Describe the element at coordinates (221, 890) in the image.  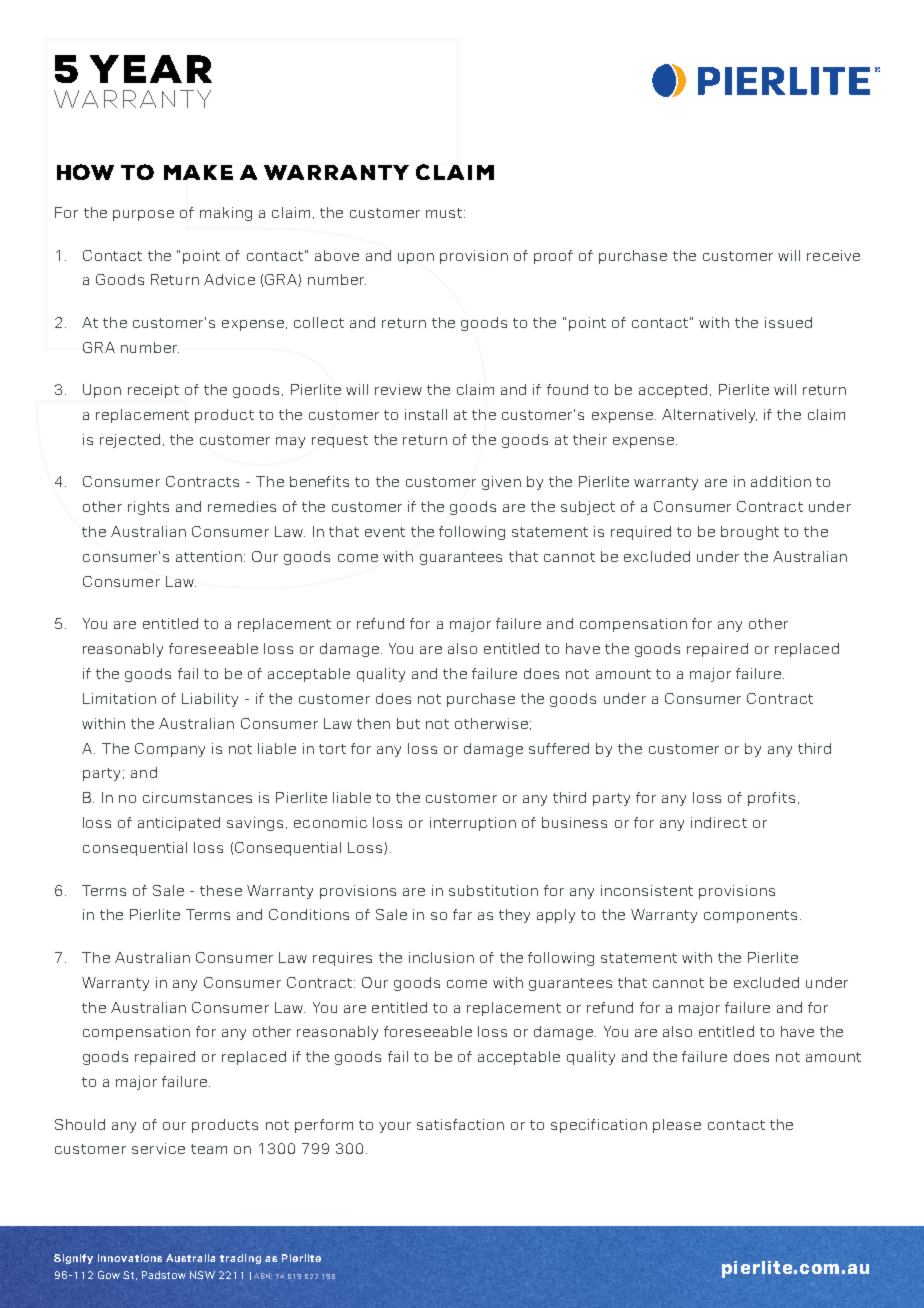
I see `these` at that location.
